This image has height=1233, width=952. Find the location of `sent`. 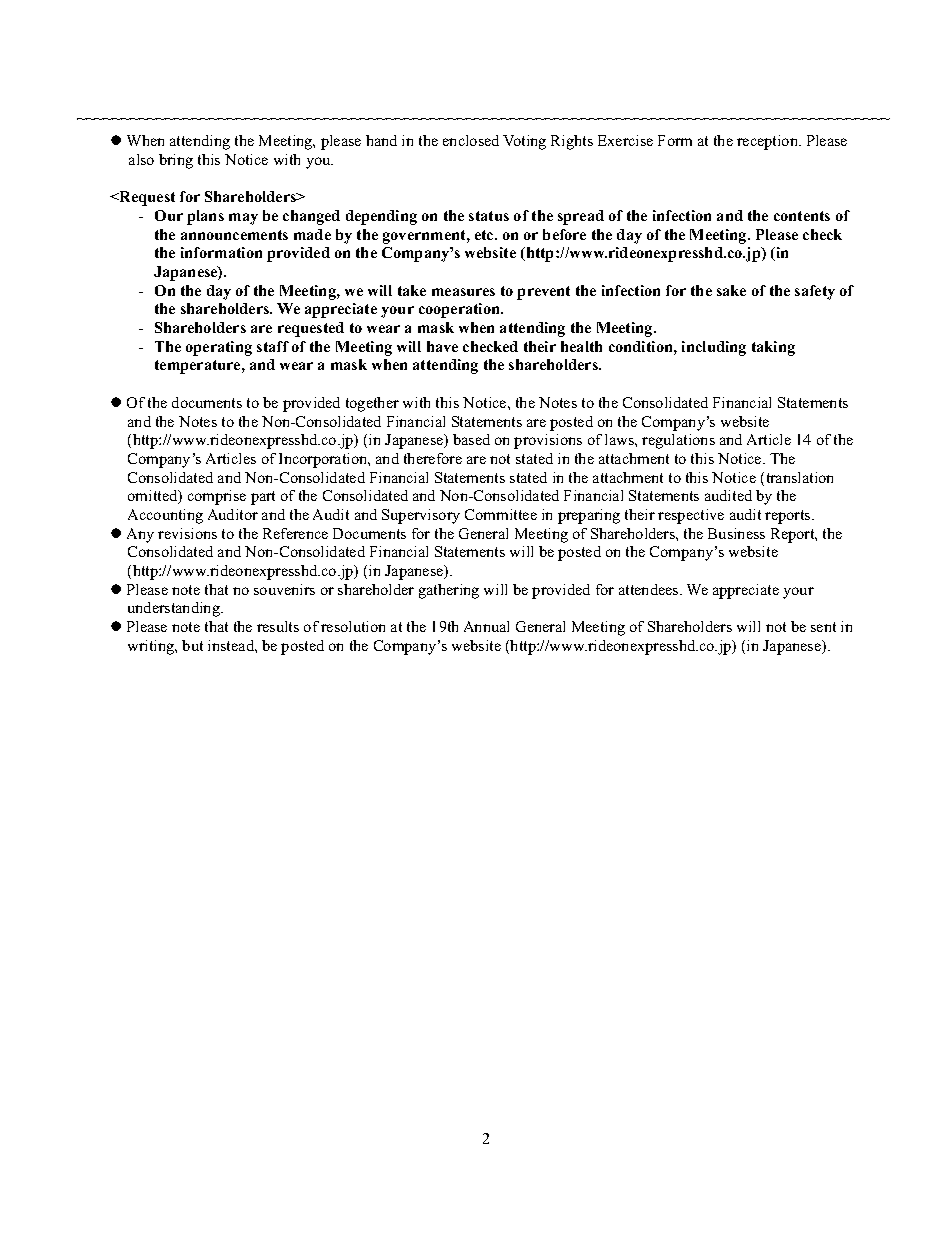

sent is located at coordinates (823, 627).
